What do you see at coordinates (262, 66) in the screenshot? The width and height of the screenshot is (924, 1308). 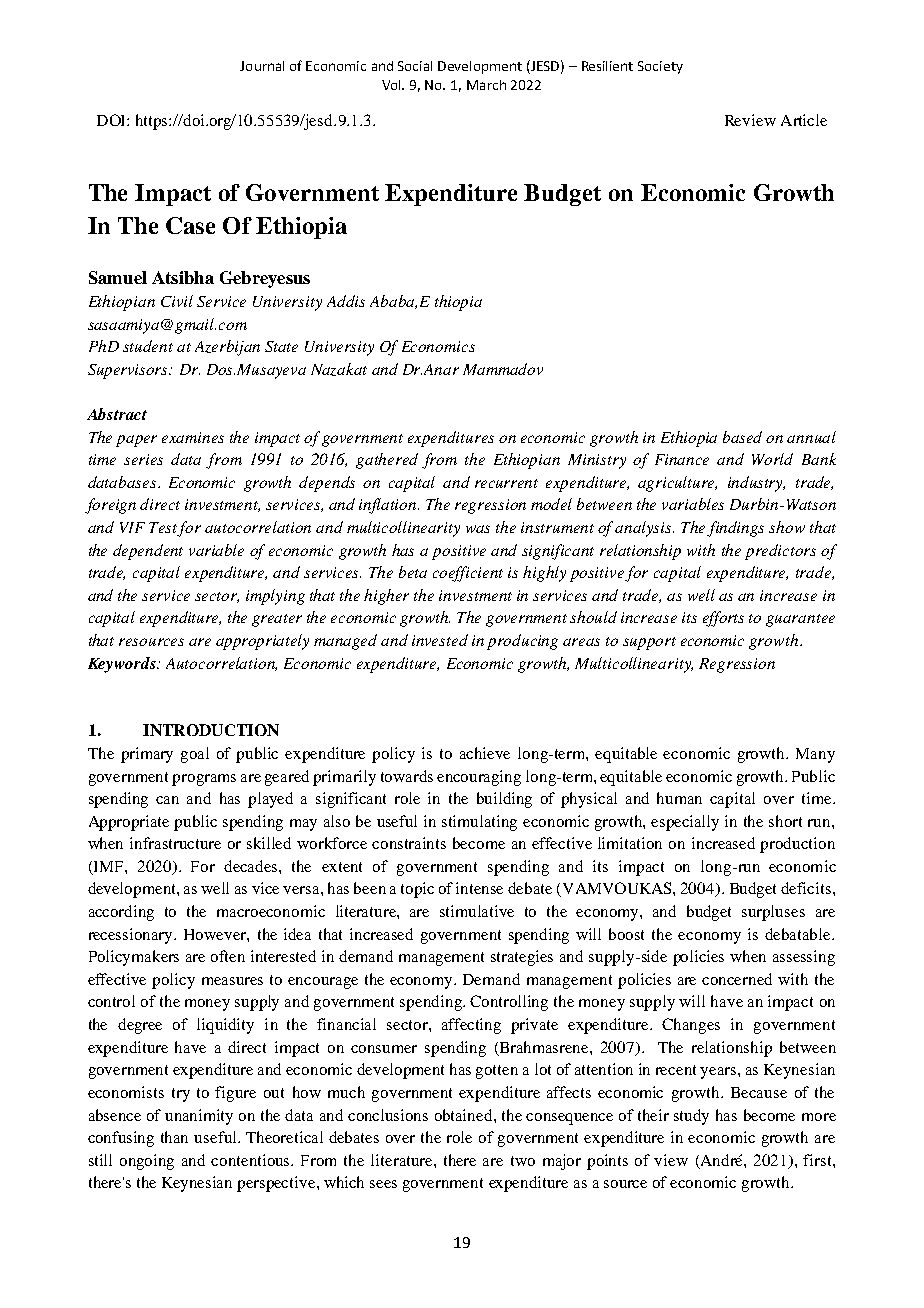 I see `Journal` at bounding box center [262, 66].
